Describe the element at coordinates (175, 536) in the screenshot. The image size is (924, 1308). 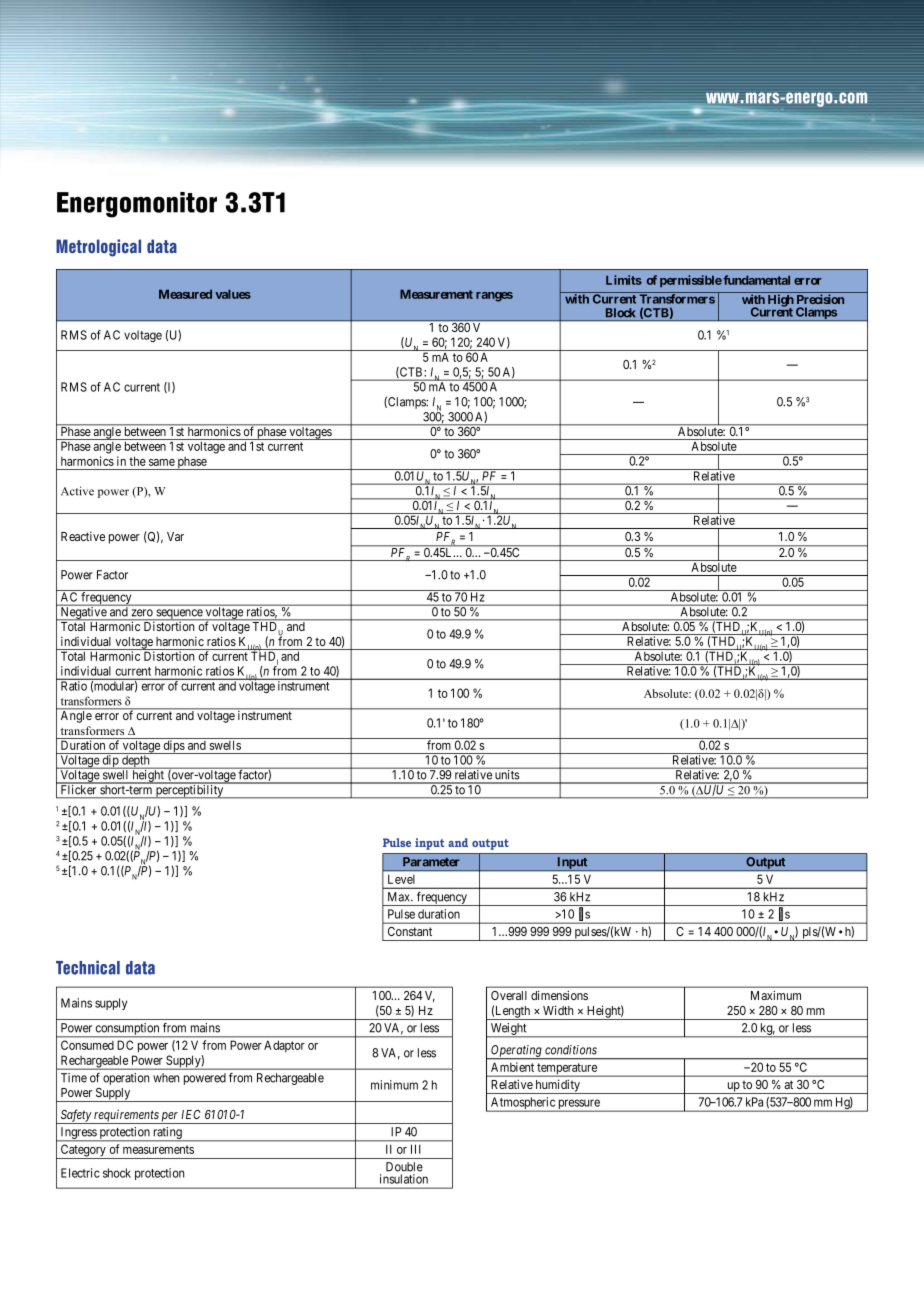
I see `Var` at that location.
